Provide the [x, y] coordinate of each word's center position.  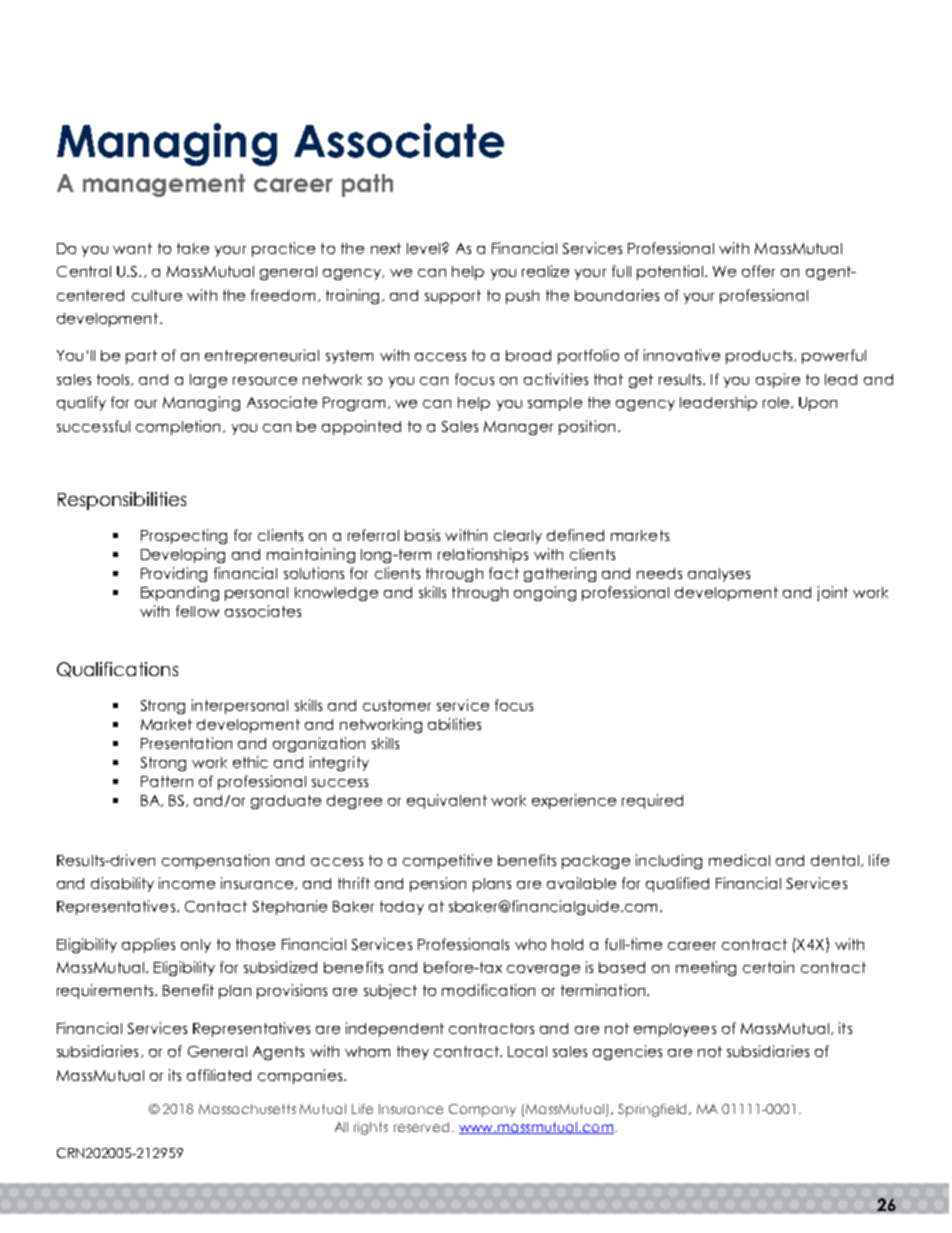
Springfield [654, 1110]
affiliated [219, 1075]
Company [482, 1110]
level [423, 248]
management [164, 185]
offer [758, 271]
